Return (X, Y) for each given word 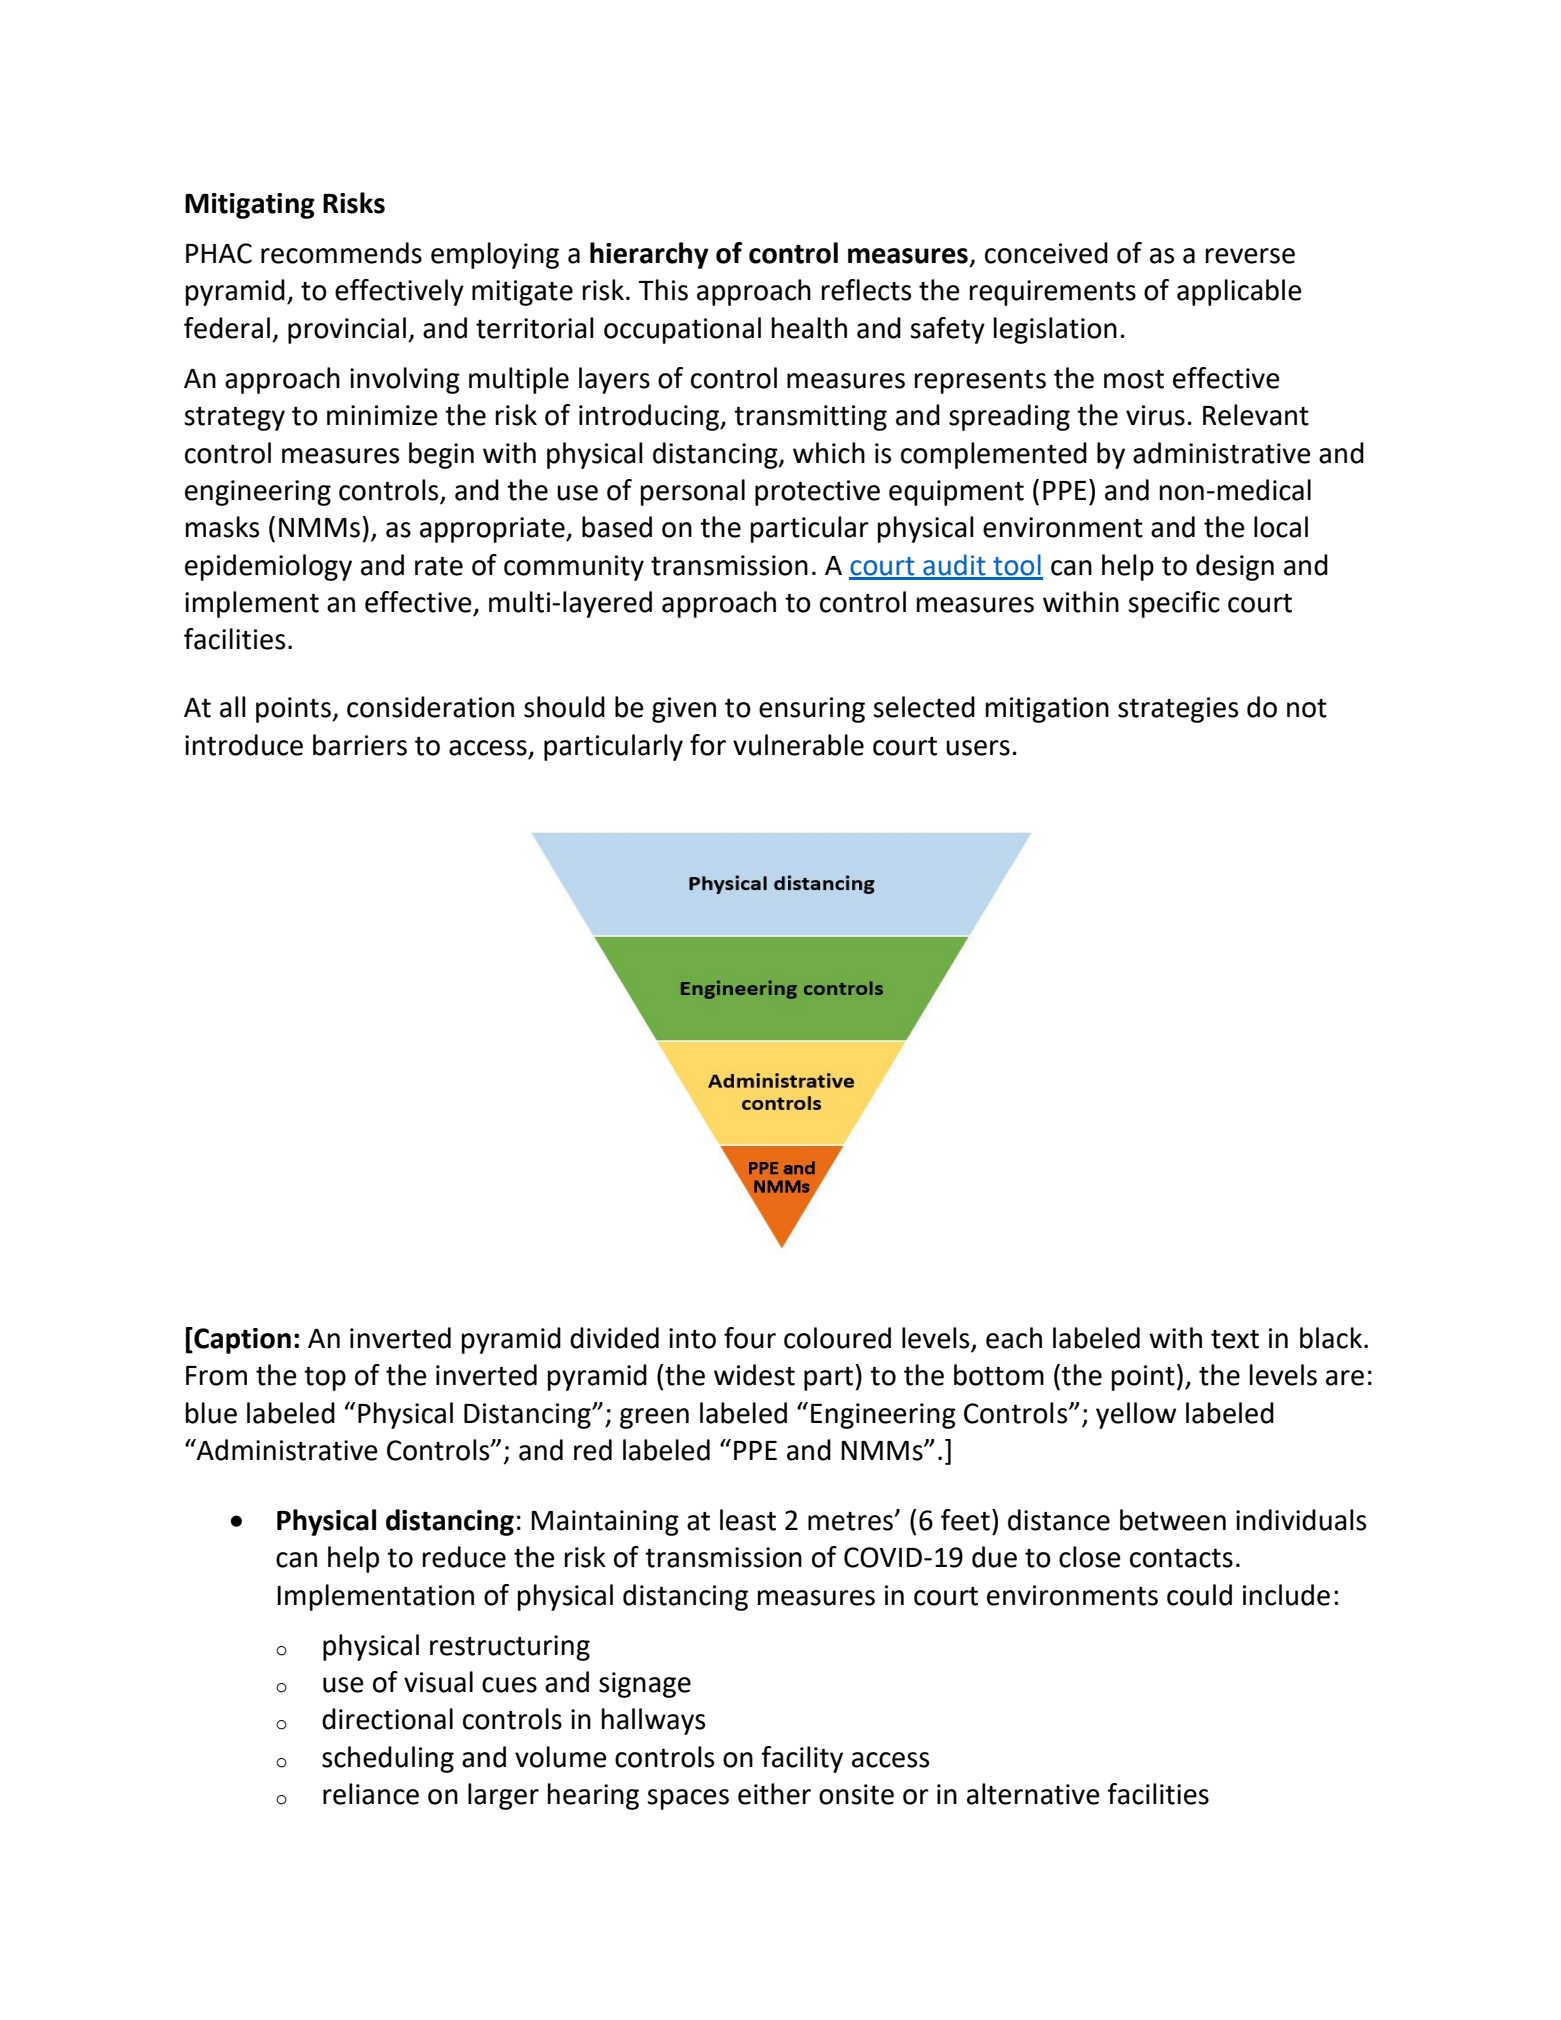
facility (802, 1759)
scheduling (388, 1759)
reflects (866, 290)
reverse (1250, 256)
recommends (341, 253)
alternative (1033, 1794)
